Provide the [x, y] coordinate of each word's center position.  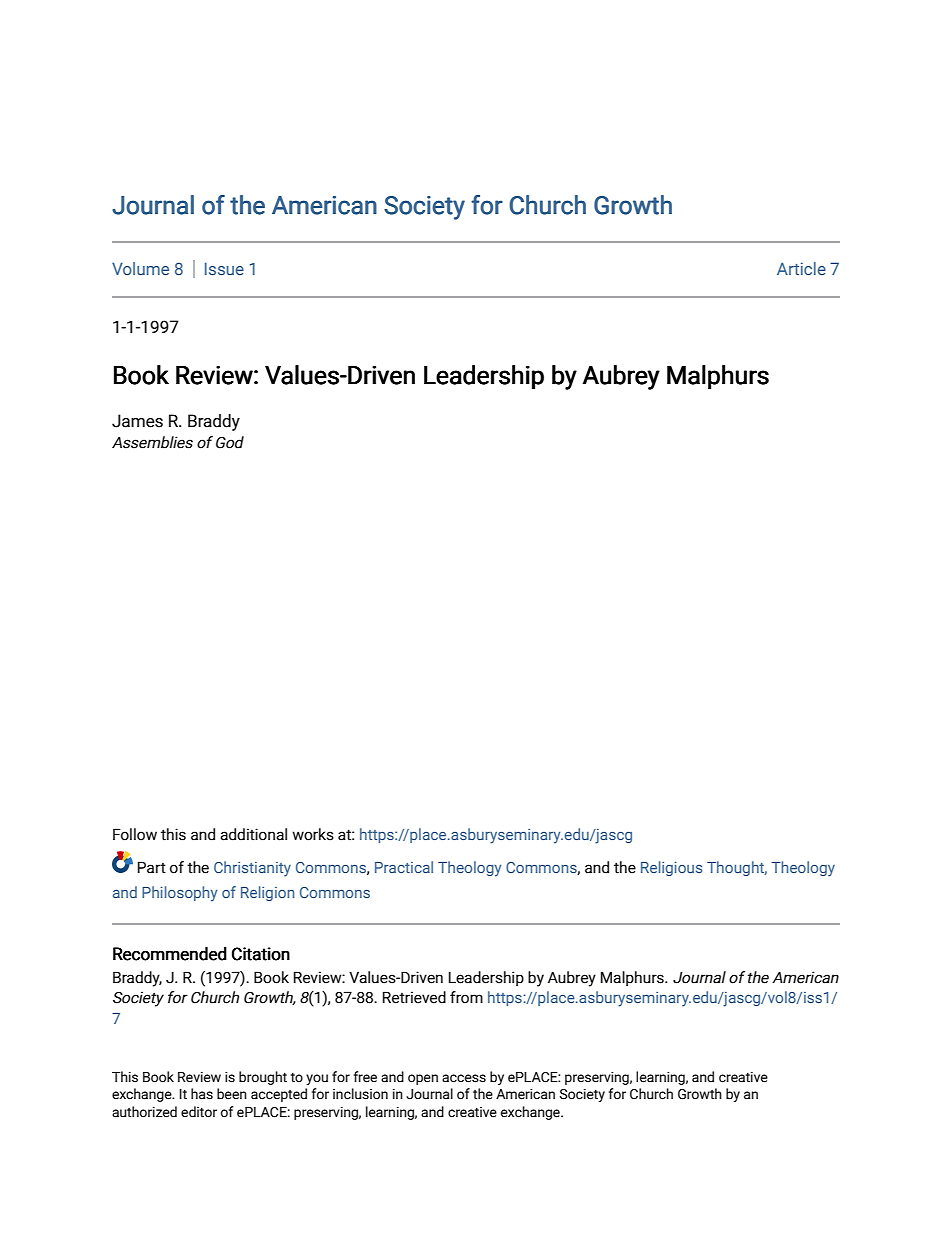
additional [253, 834]
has [202, 1094]
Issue [224, 268]
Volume [140, 268]
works [313, 834]
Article [801, 268]
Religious [671, 868]
